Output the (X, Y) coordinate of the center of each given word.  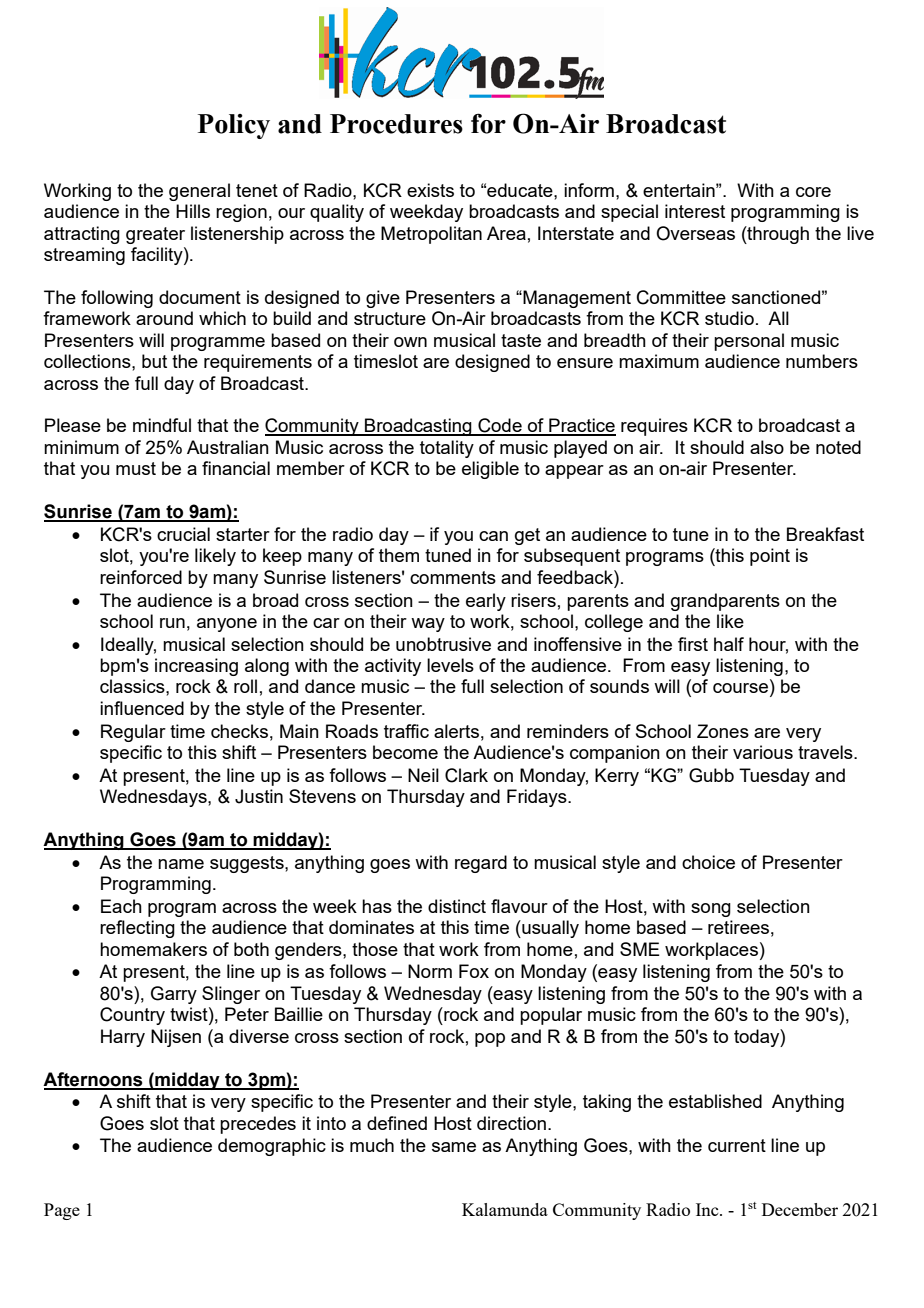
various (763, 752)
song (711, 910)
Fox (474, 971)
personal (749, 342)
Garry (174, 995)
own (410, 342)
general (199, 192)
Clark (466, 775)
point (770, 557)
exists (430, 190)
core (813, 192)
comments (453, 577)
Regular (133, 733)
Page (62, 1211)
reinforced (141, 577)
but (154, 361)
